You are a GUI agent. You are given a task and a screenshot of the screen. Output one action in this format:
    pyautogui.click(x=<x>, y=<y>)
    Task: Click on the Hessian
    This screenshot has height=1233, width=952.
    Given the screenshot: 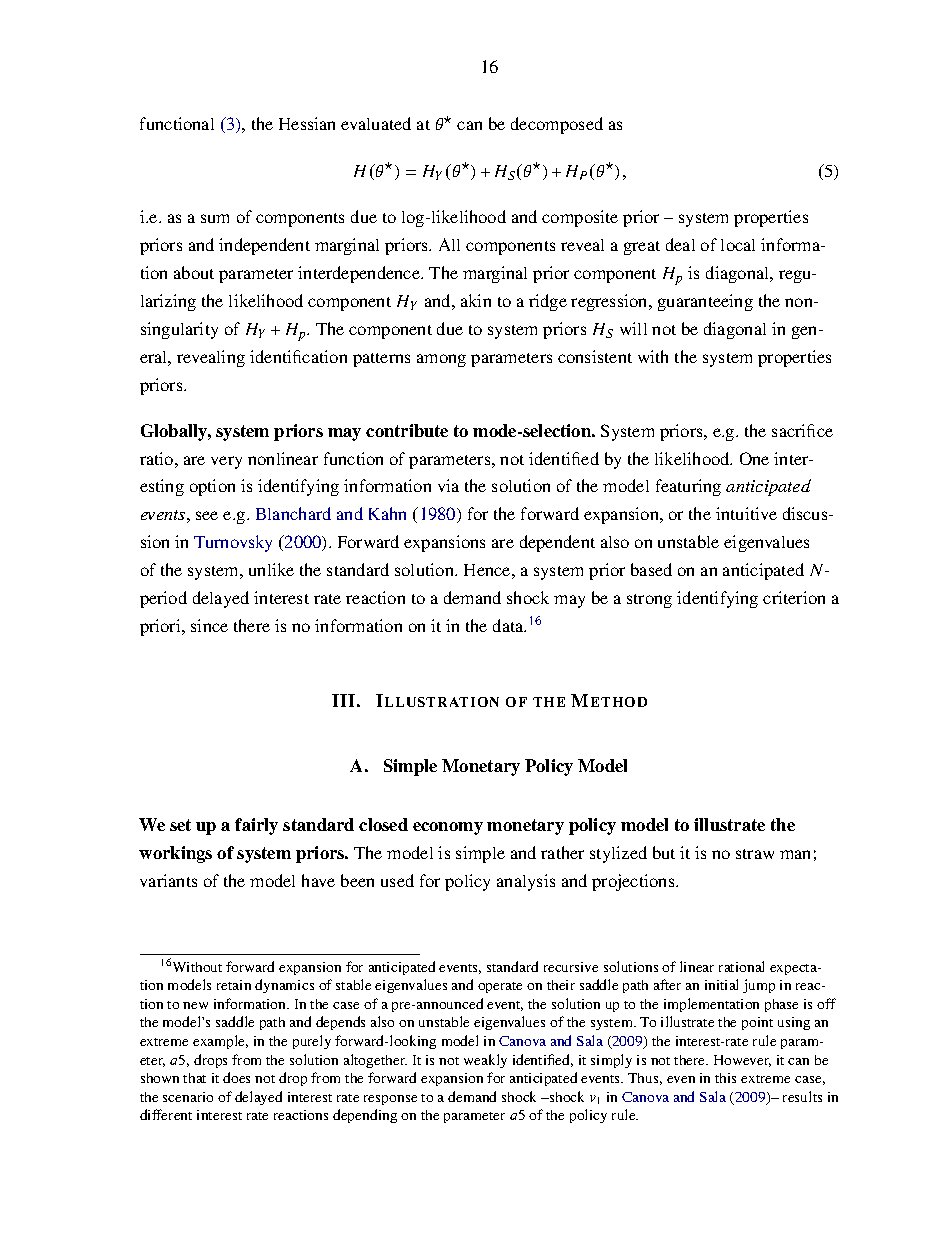 What is the action you would take?
    pyautogui.click(x=307, y=123)
